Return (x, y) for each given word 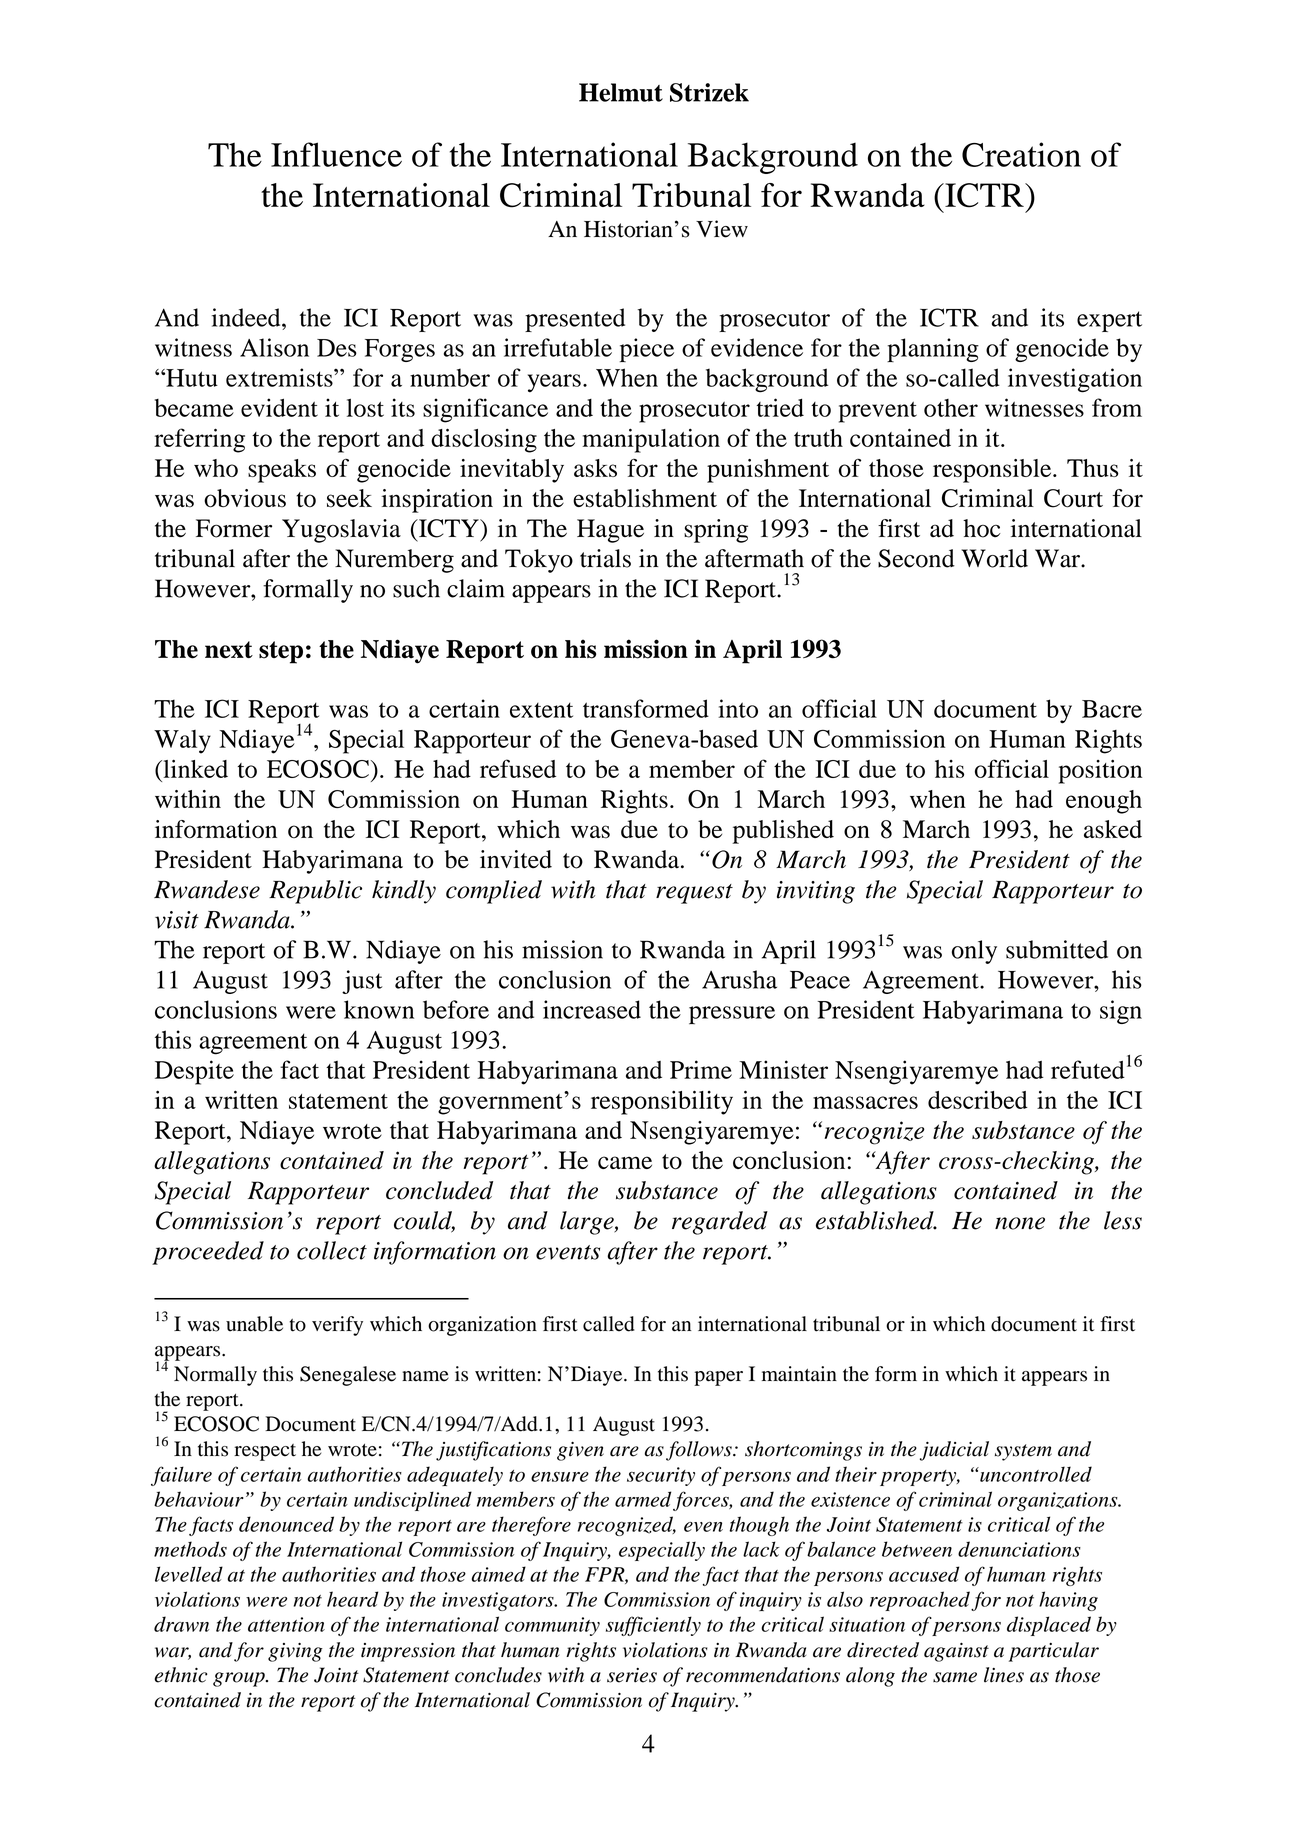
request (694, 894)
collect (332, 1250)
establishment (645, 498)
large (588, 1223)
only (974, 952)
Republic (315, 892)
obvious (245, 498)
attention (286, 1624)
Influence (336, 154)
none (1020, 1223)
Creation (1021, 154)
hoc (981, 528)
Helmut (621, 92)
